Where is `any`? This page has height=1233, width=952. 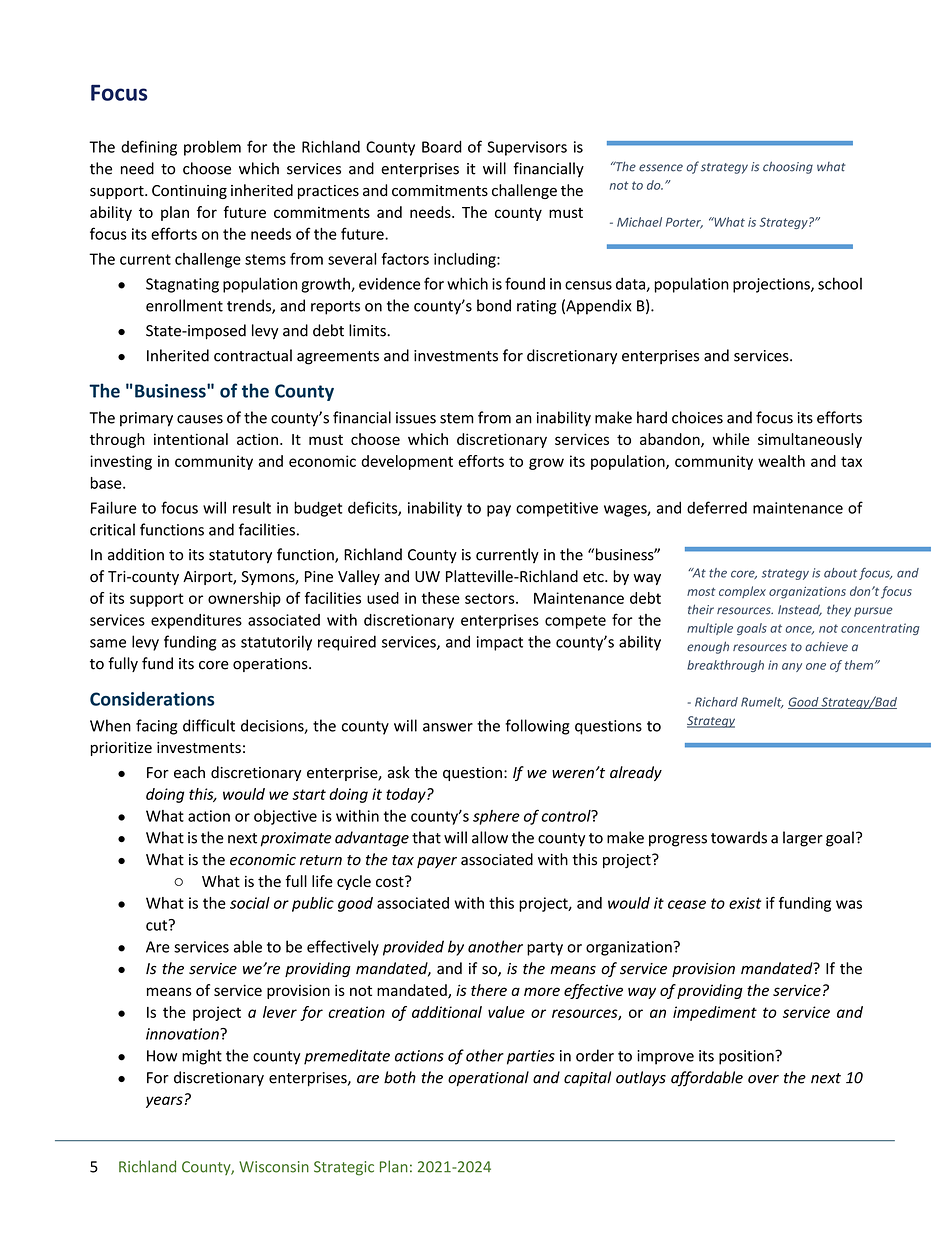 any is located at coordinates (792, 667).
